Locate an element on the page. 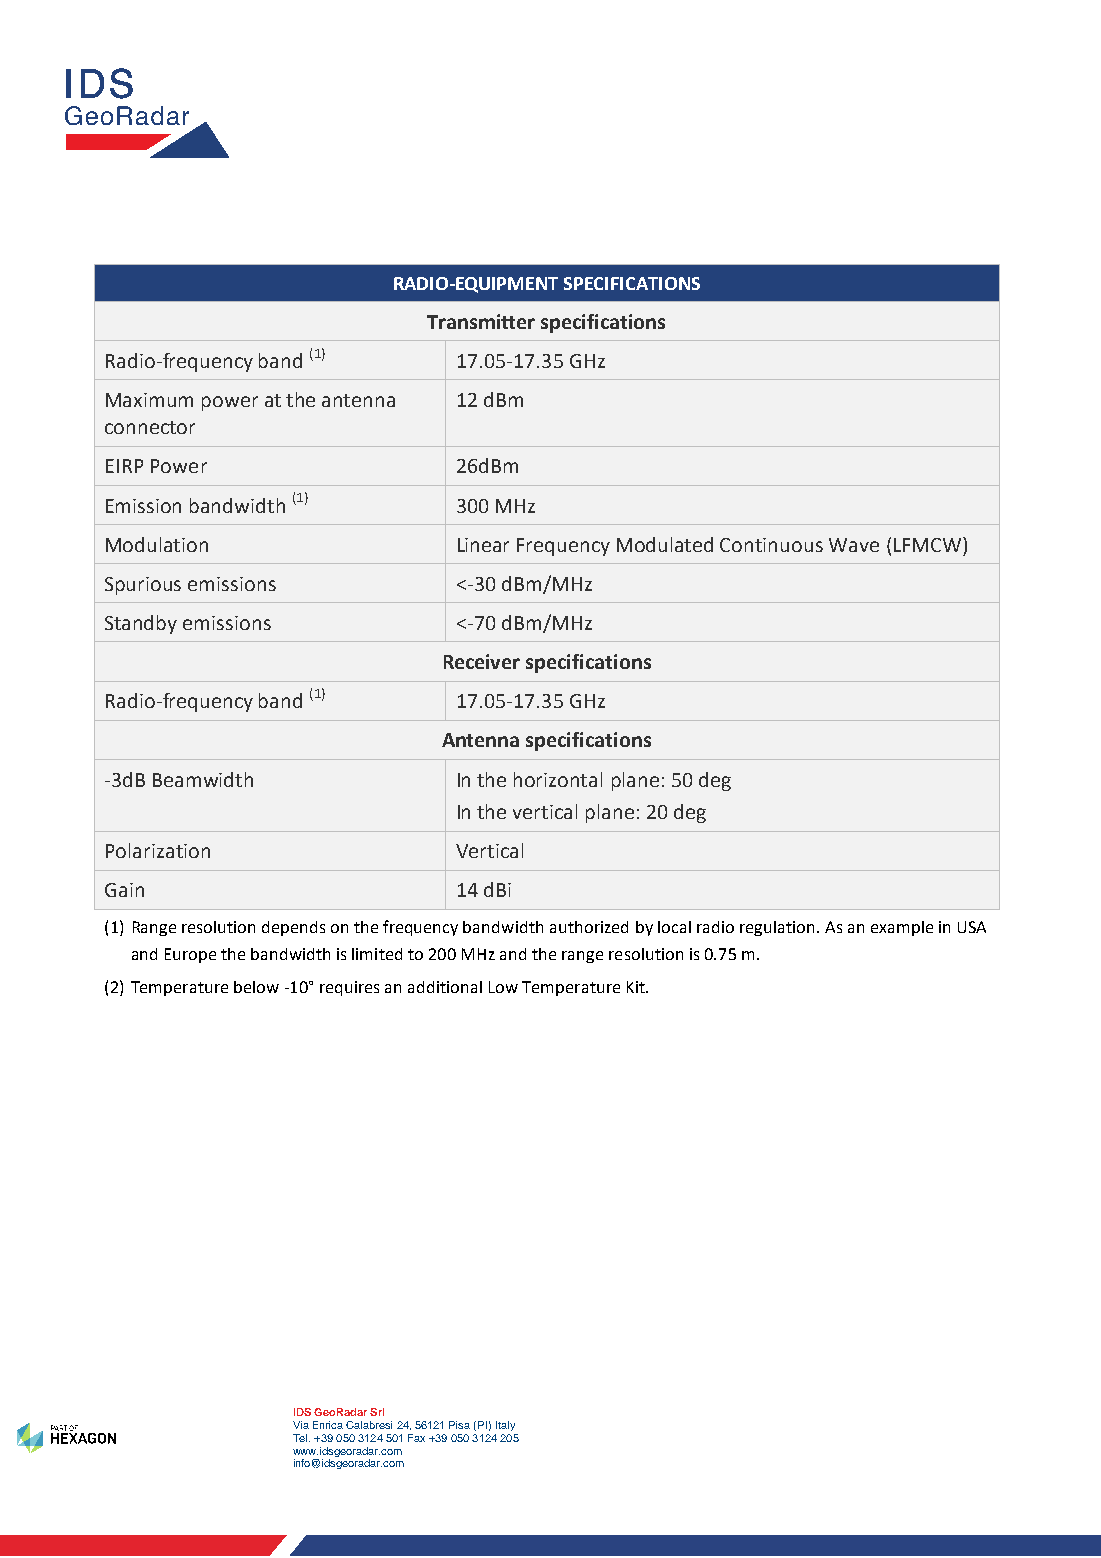  Italy is located at coordinates (505, 1426).
